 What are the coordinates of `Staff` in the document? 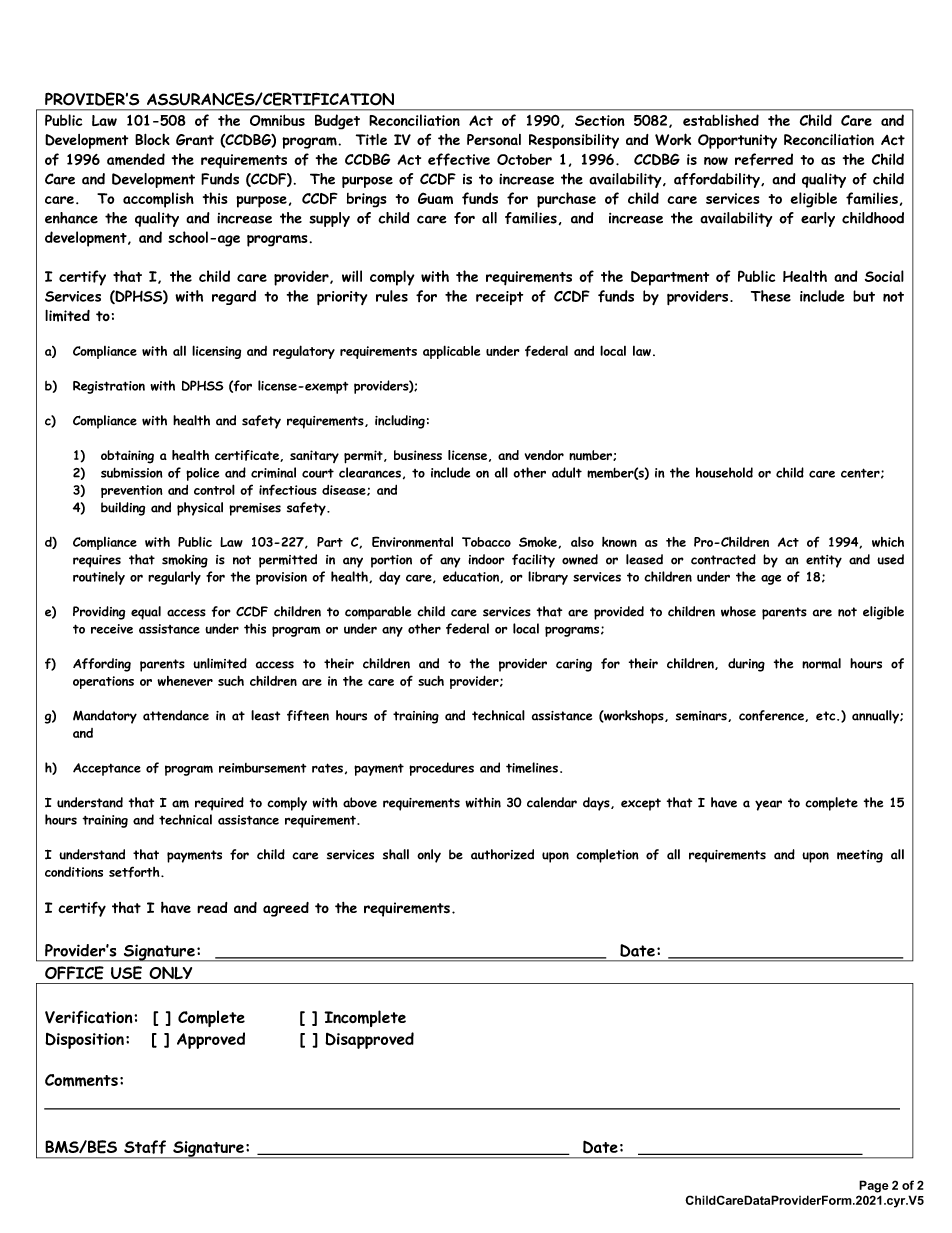 It's located at (145, 1147).
